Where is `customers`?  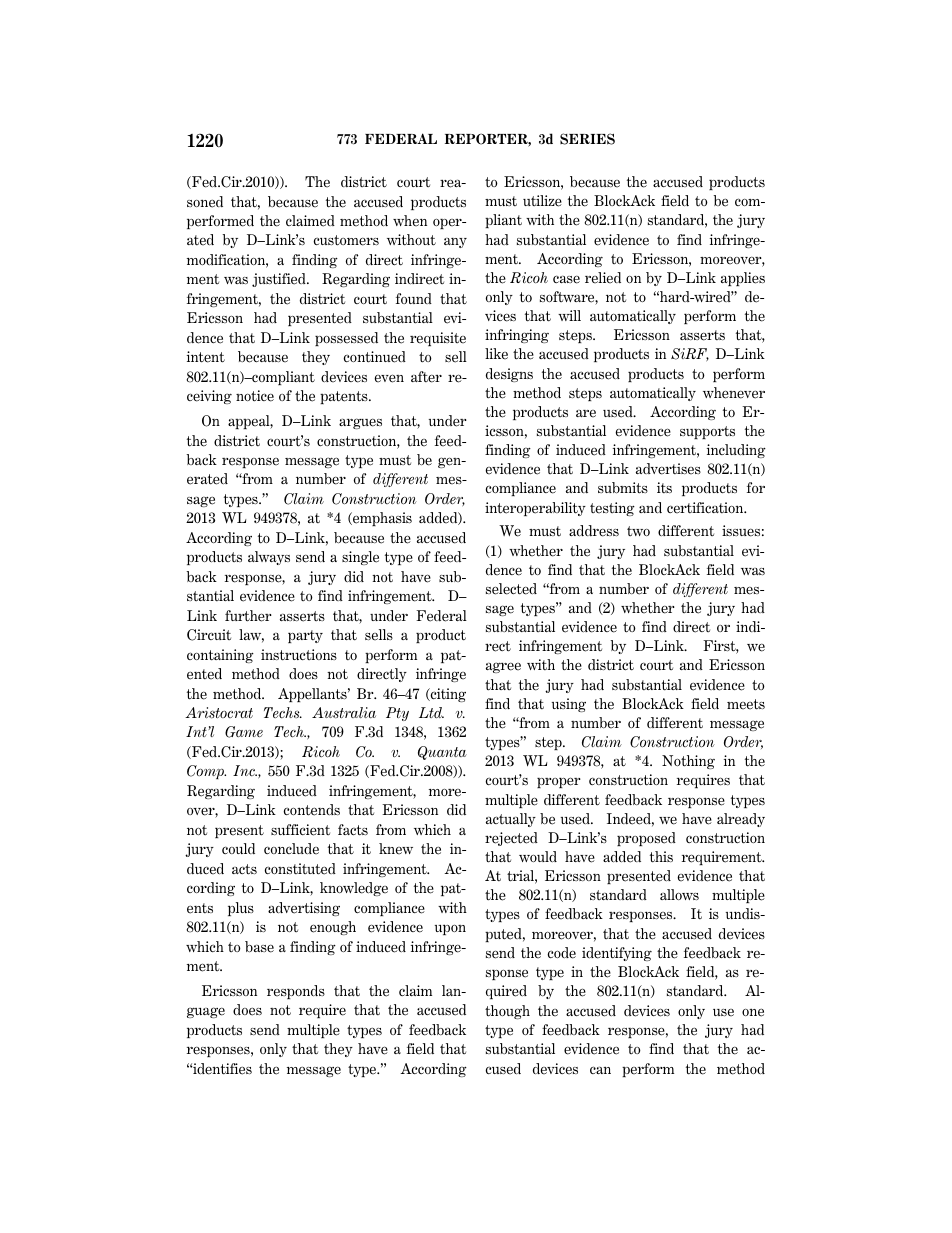 customers is located at coordinates (346, 240).
